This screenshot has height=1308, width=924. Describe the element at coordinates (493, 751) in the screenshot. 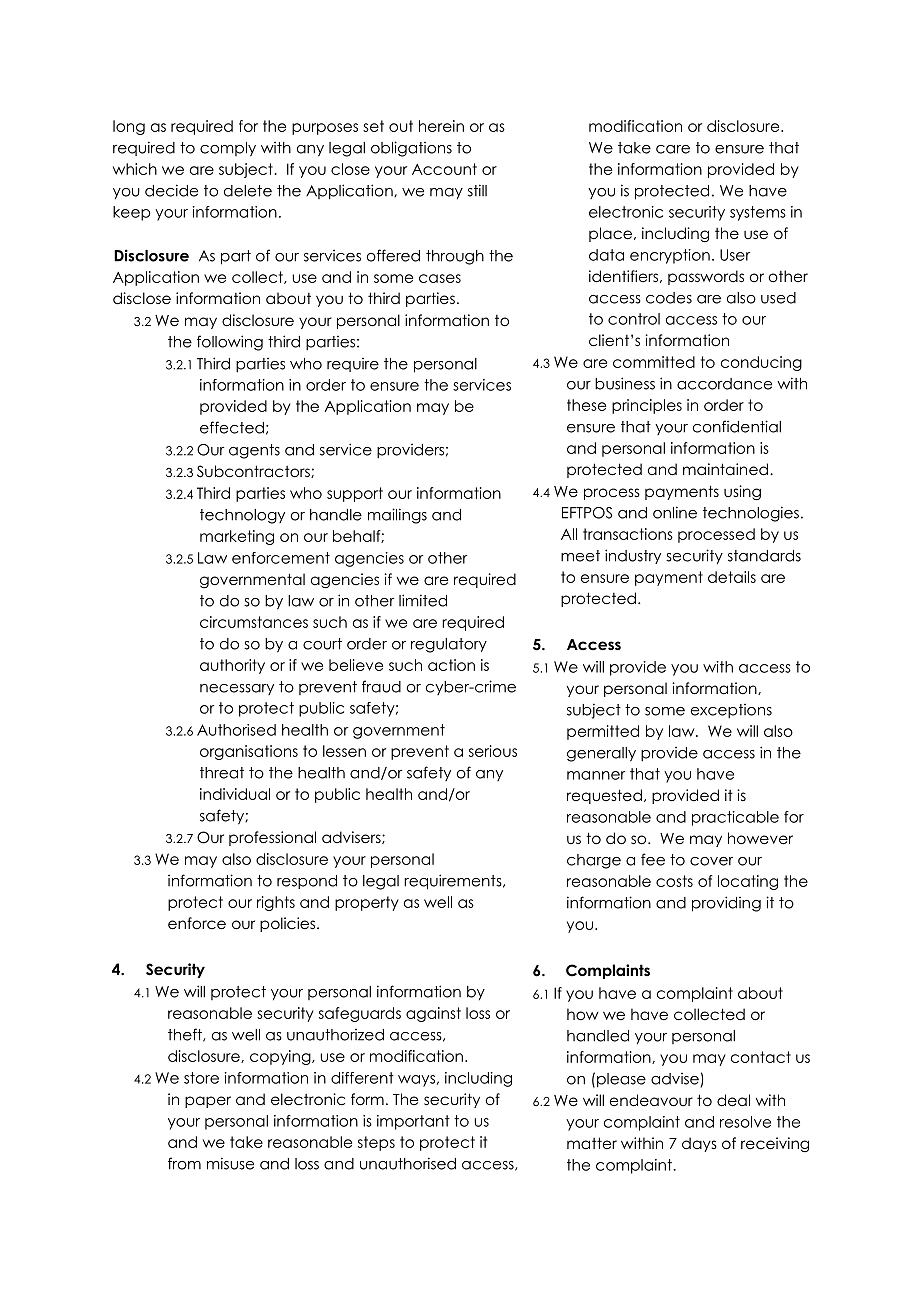

I see `serious` at that location.
